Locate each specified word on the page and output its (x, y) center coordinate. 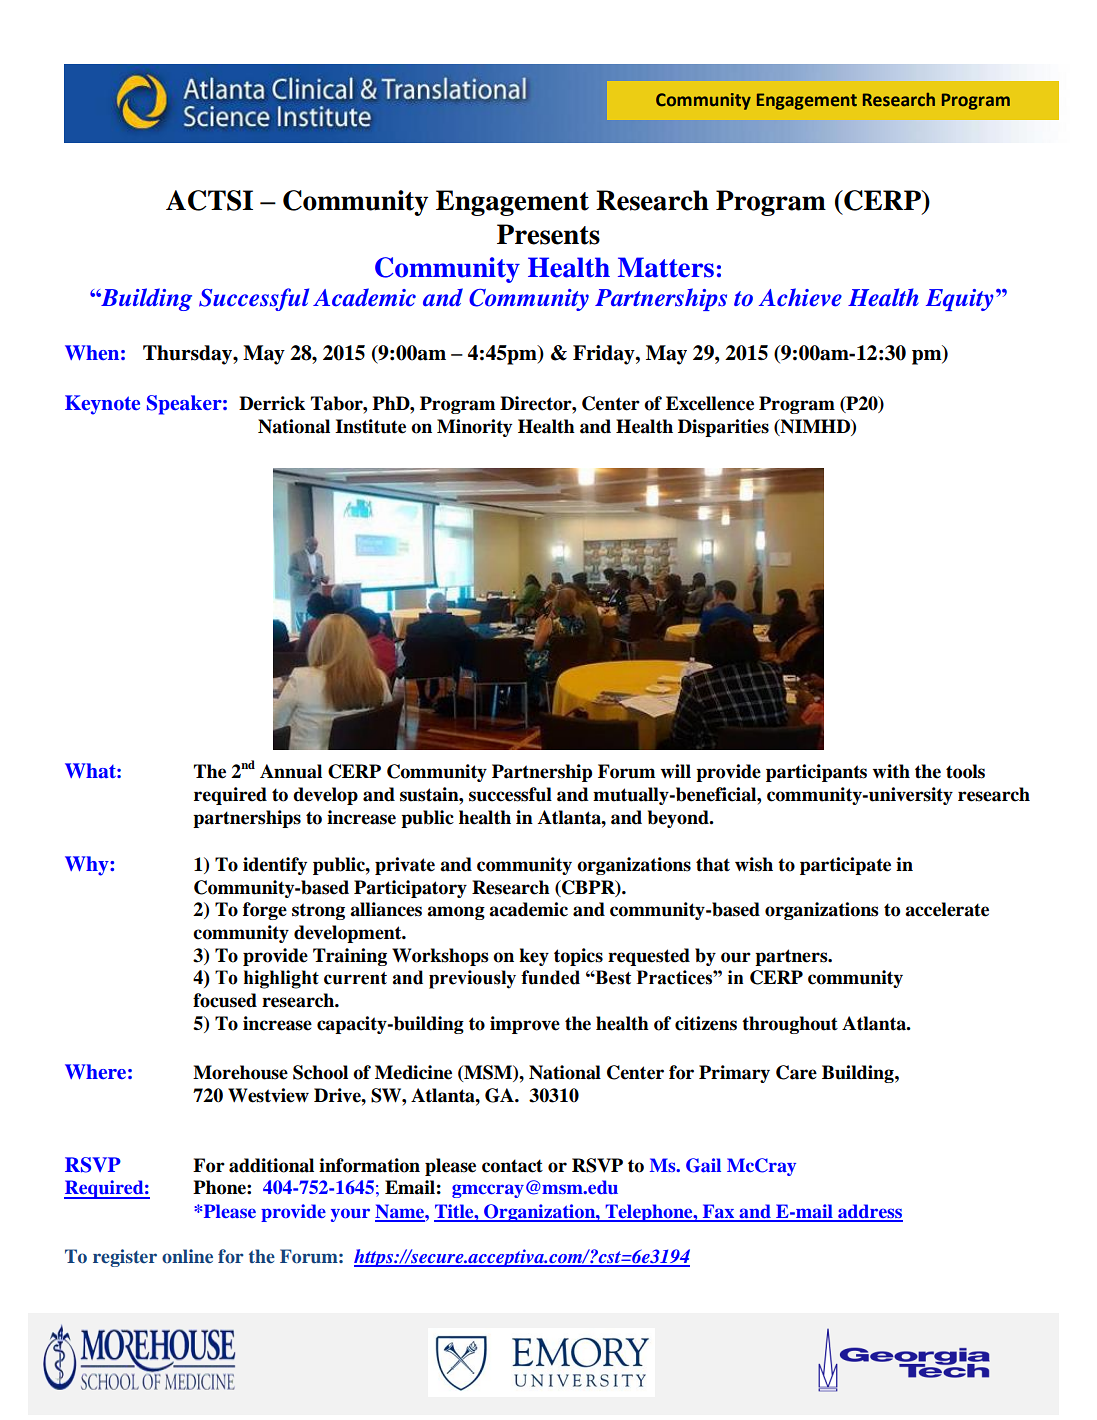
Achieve (800, 297)
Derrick (272, 403)
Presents (548, 234)
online (187, 1256)
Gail (703, 1165)
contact (512, 1166)
